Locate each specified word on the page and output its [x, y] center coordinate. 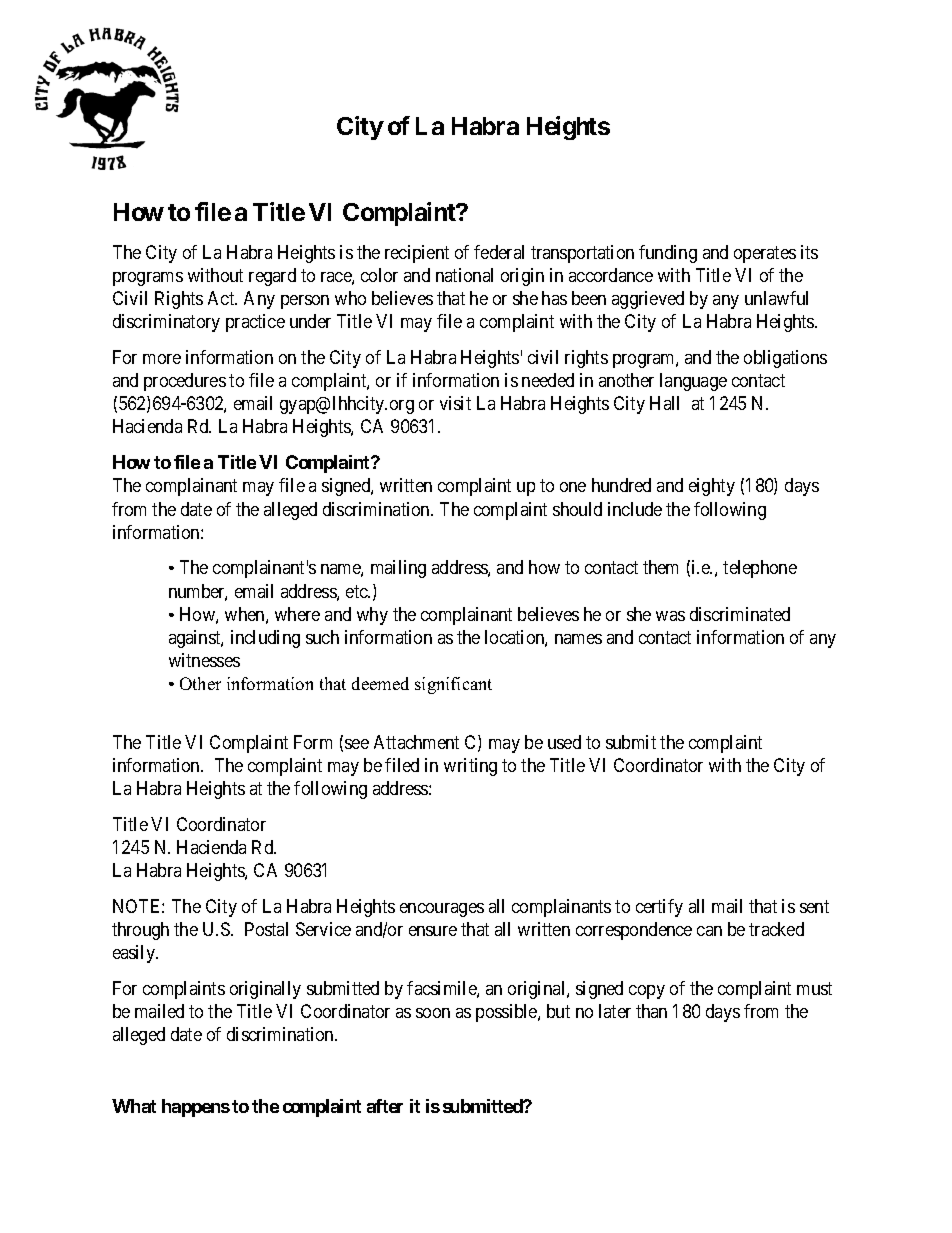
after [385, 1106]
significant [453, 685]
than [651, 1011]
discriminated [740, 614]
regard [272, 277]
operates [765, 254]
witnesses [204, 660]
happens [196, 1108]
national [464, 275]
